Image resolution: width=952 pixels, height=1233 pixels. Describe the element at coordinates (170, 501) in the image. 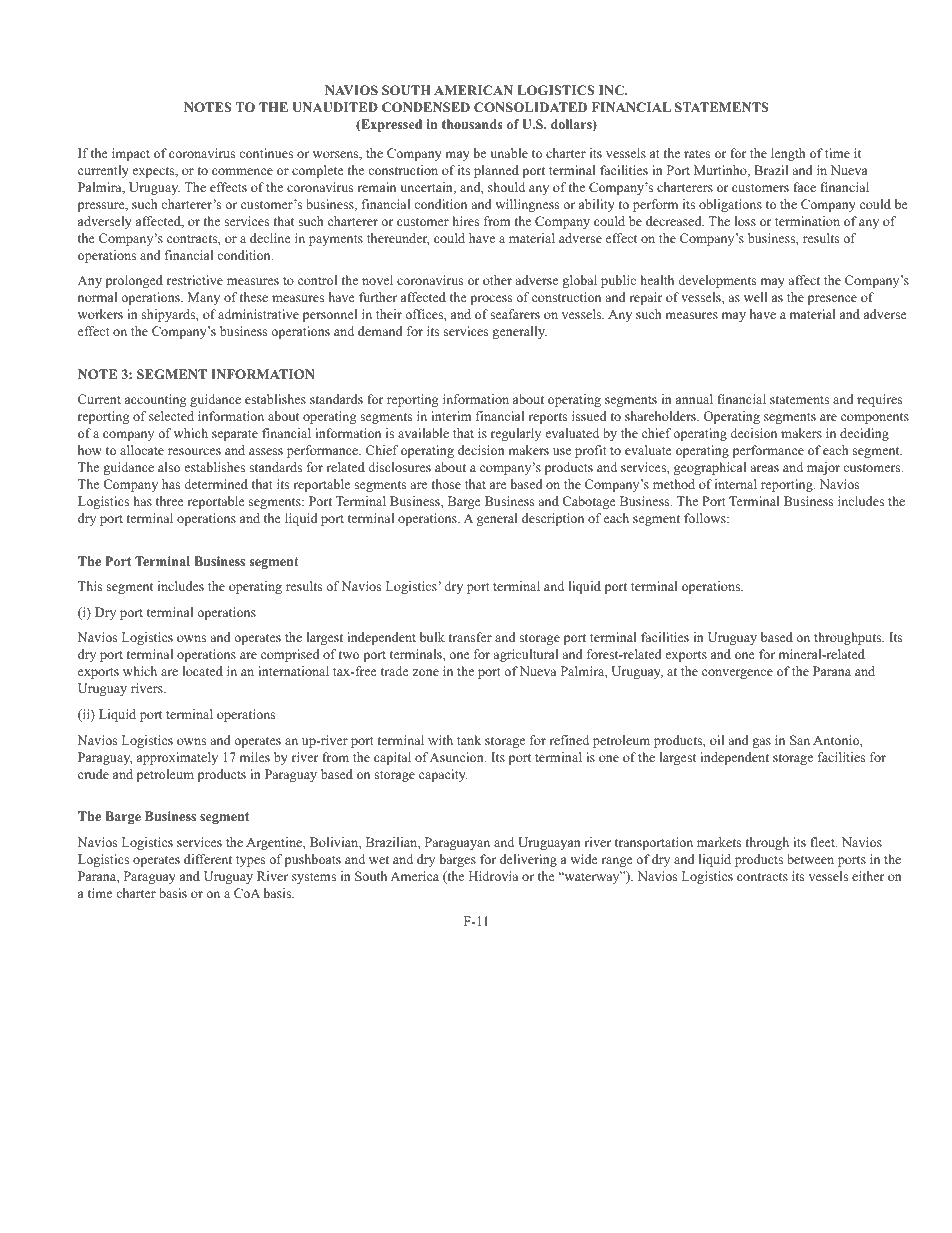

I see `three` at that location.
